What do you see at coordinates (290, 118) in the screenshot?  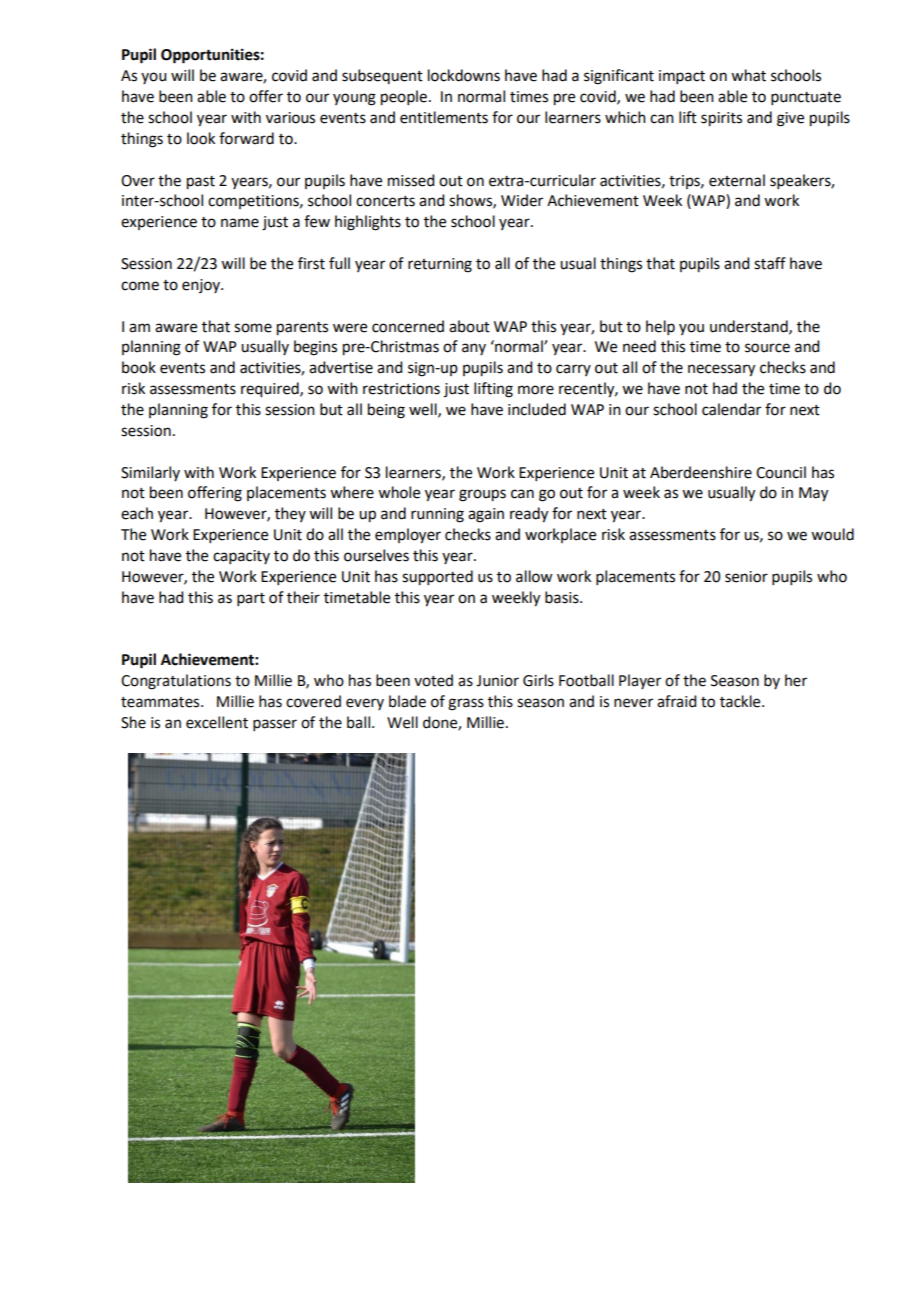 I see `various` at bounding box center [290, 118].
